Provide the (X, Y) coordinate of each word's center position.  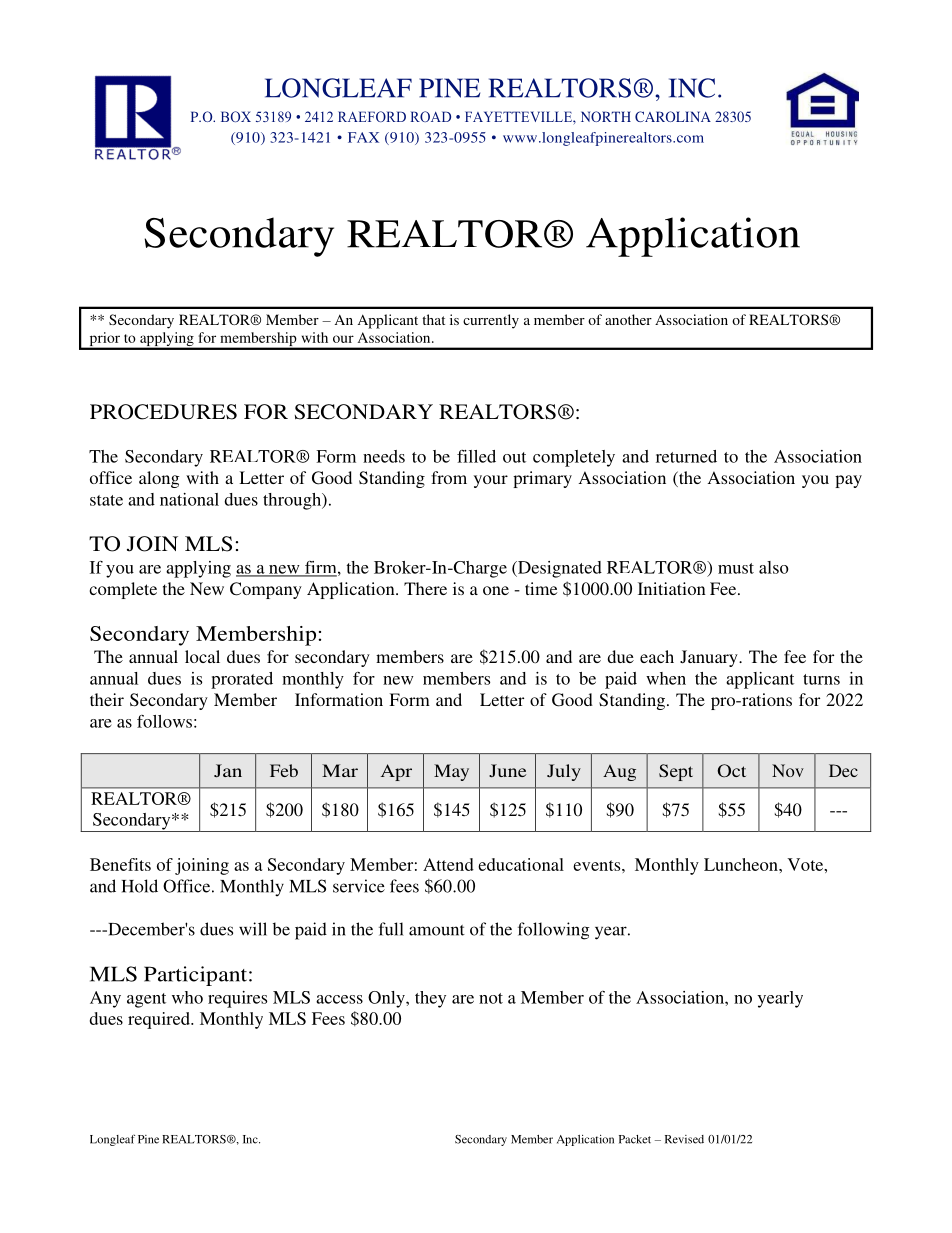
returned (686, 456)
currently (491, 321)
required (160, 1020)
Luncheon (742, 864)
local (202, 656)
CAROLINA (673, 116)
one (496, 590)
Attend (448, 864)
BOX (236, 116)
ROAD (431, 116)
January (710, 658)
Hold (140, 886)
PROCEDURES (163, 412)
